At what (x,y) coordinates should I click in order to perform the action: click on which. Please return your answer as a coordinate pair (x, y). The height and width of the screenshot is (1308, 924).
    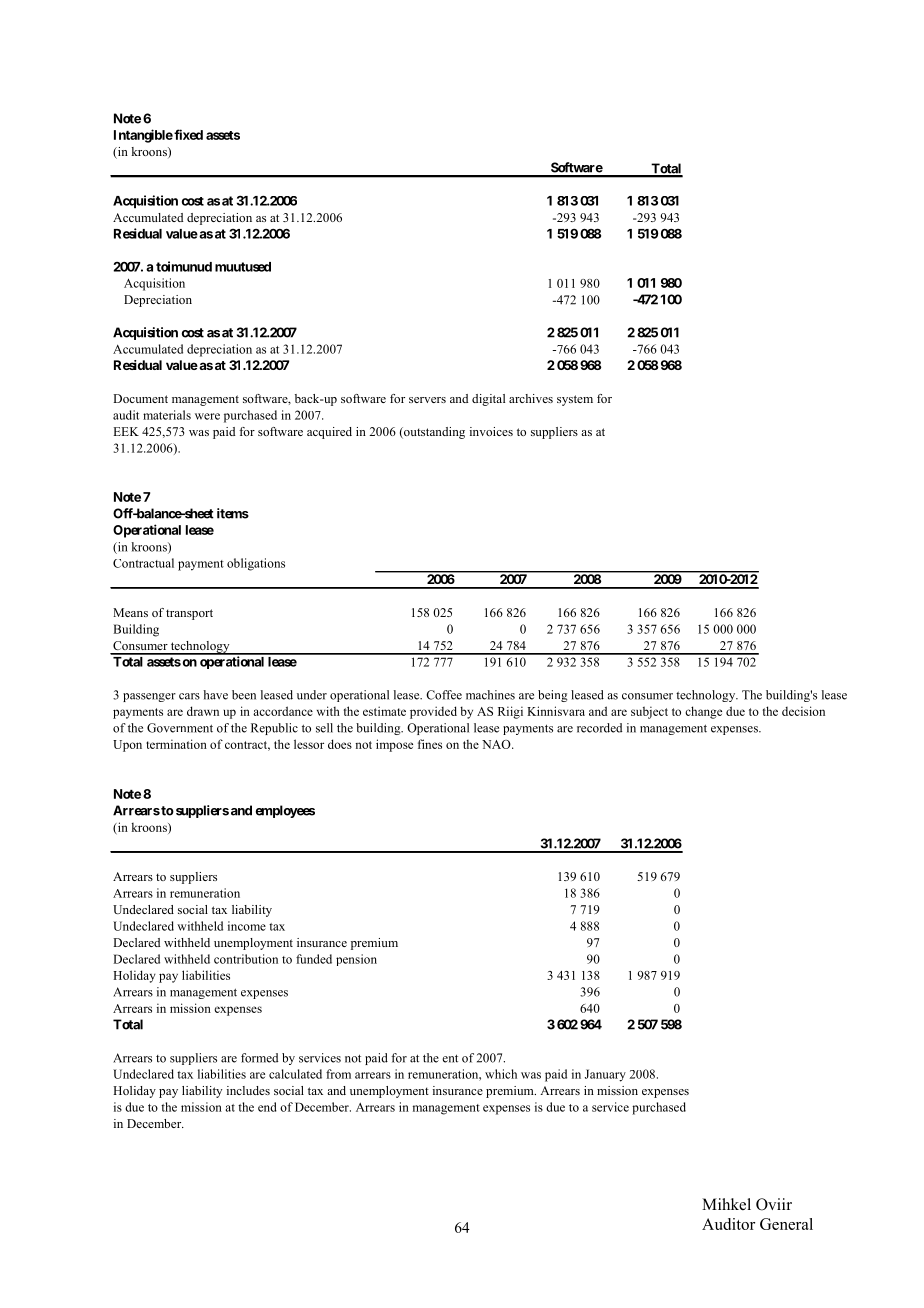
    Looking at the image, I should click on (501, 1074).
